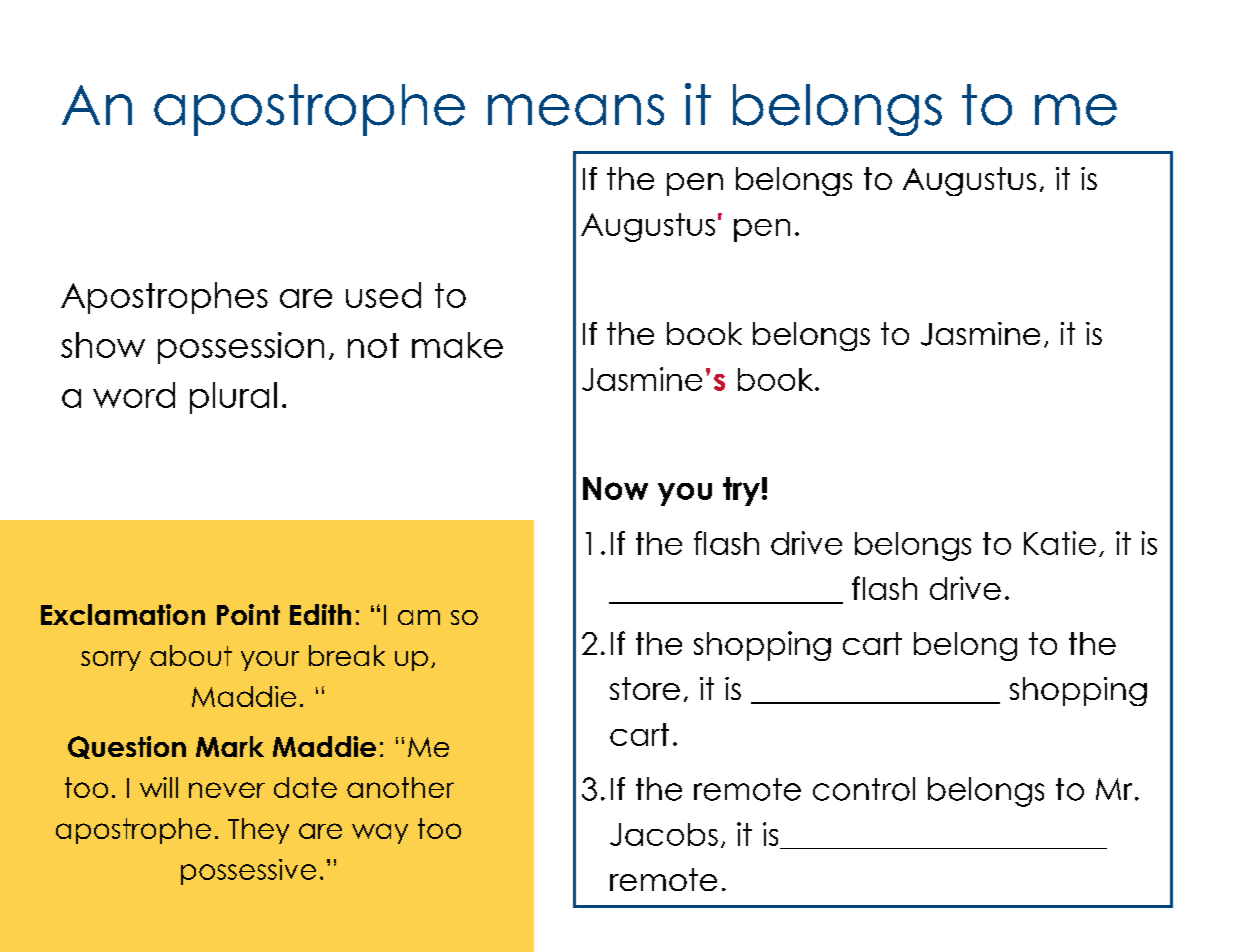 The height and width of the screenshot is (952, 1233). Describe the element at coordinates (457, 345) in the screenshot. I see `make` at that location.
